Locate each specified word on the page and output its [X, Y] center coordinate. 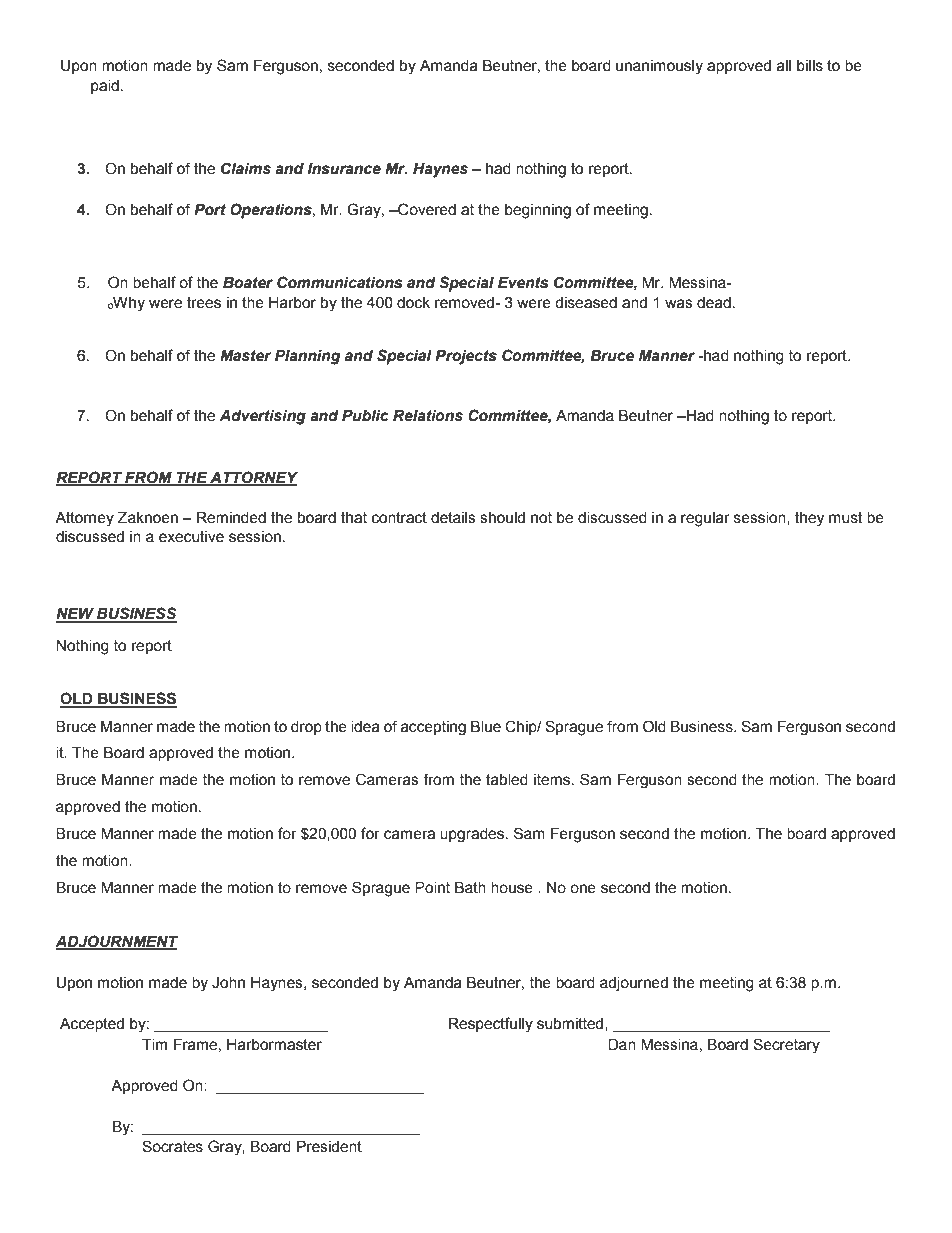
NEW [76, 615]
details [453, 518]
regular [705, 519]
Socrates [172, 1146]
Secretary [786, 1046]
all [784, 66]
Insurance [344, 169]
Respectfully [491, 1025]
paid [105, 87]
